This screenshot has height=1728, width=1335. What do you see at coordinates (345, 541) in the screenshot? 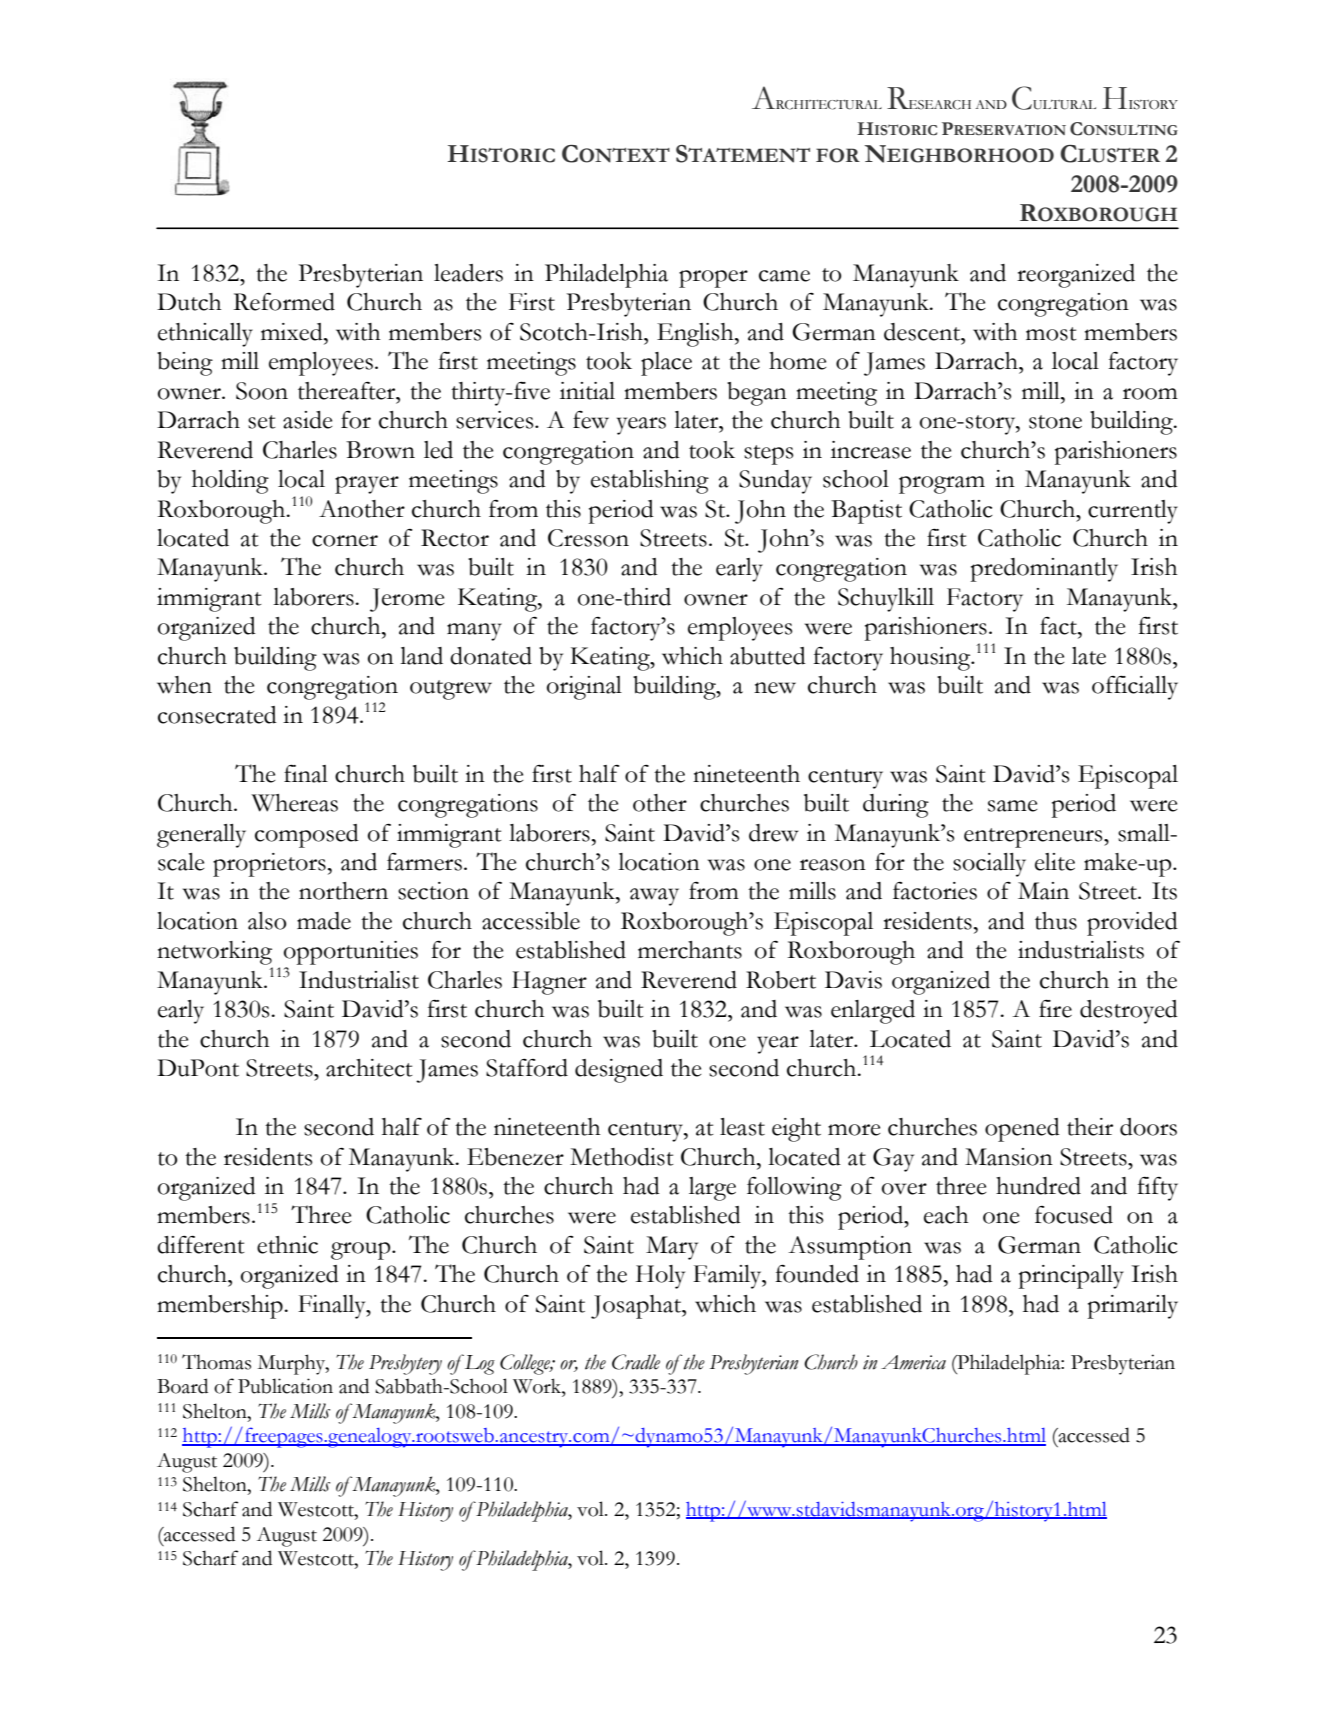
I see `corner` at bounding box center [345, 541].
